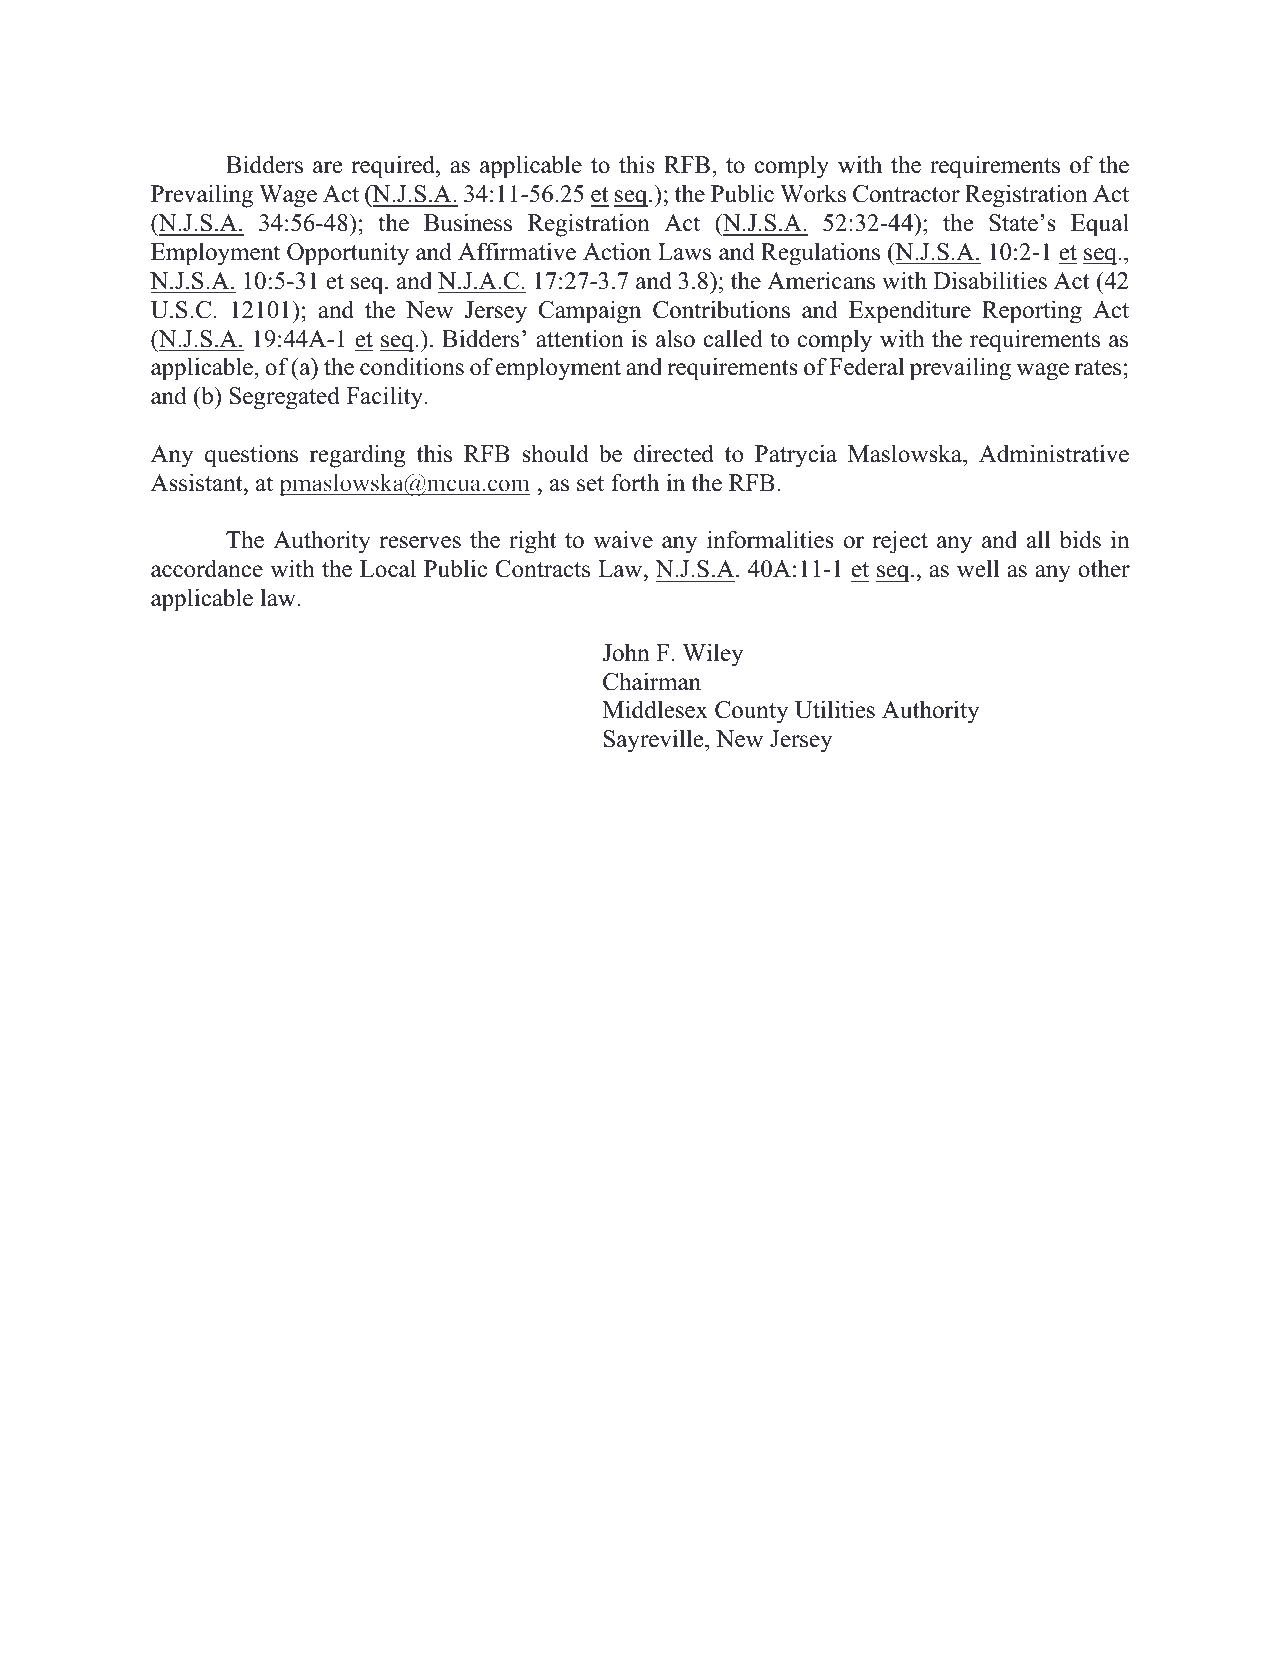 Image resolution: width=1280 pixels, height=1656 pixels. Describe the element at coordinates (327, 167) in the screenshot. I see `are` at that location.
